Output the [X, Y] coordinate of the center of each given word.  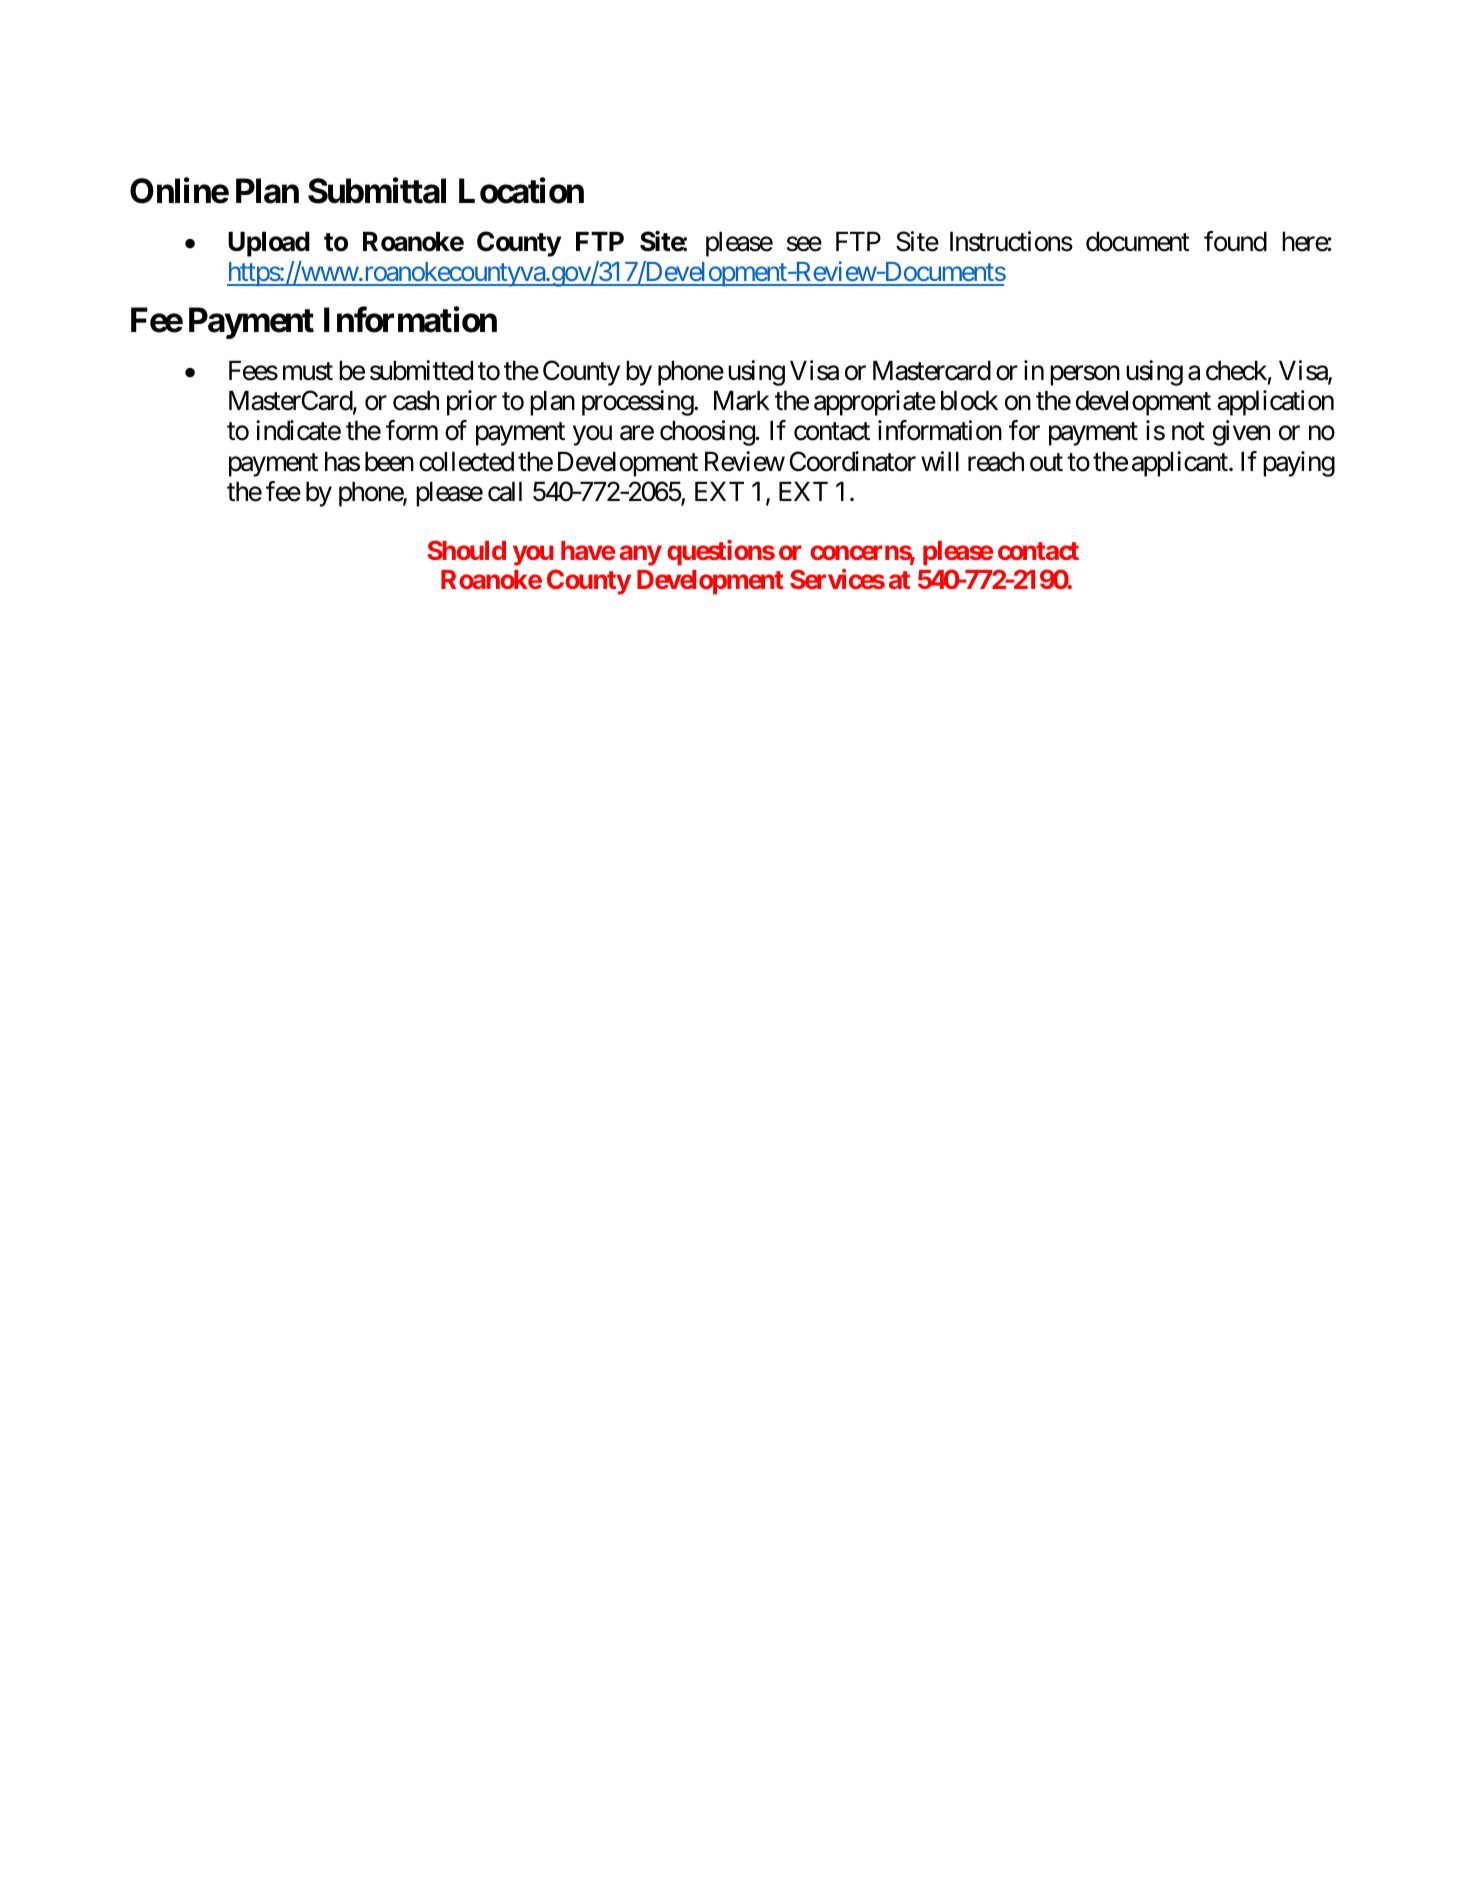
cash [416, 401]
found [1235, 241]
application [1275, 403]
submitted [421, 370]
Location [521, 191]
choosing [708, 433]
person [1085, 376]
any [641, 555]
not [1188, 432]
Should [466, 550]
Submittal [377, 191]
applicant [1181, 464]
